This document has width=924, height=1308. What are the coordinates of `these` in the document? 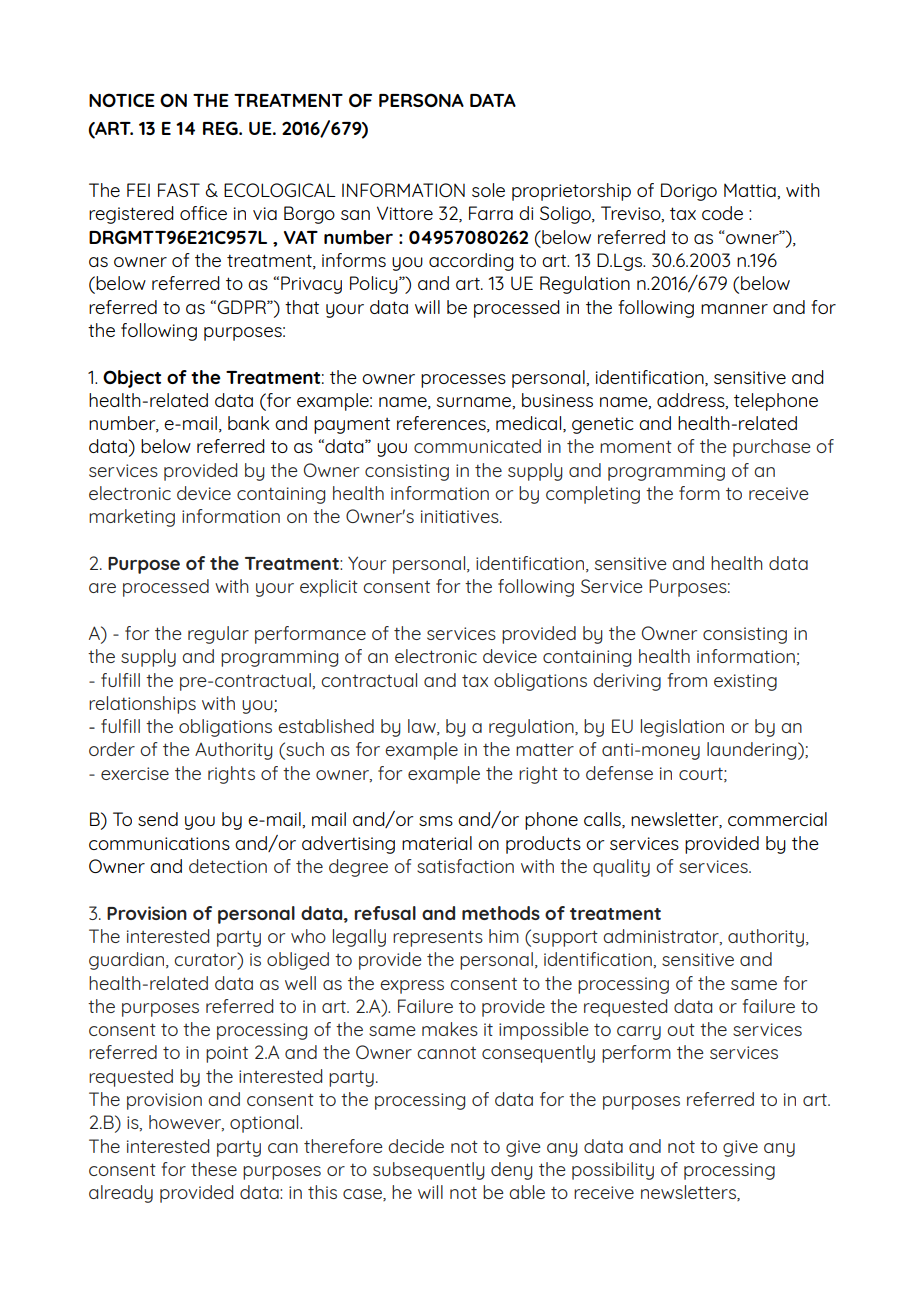 It's located at (214, 1169).
